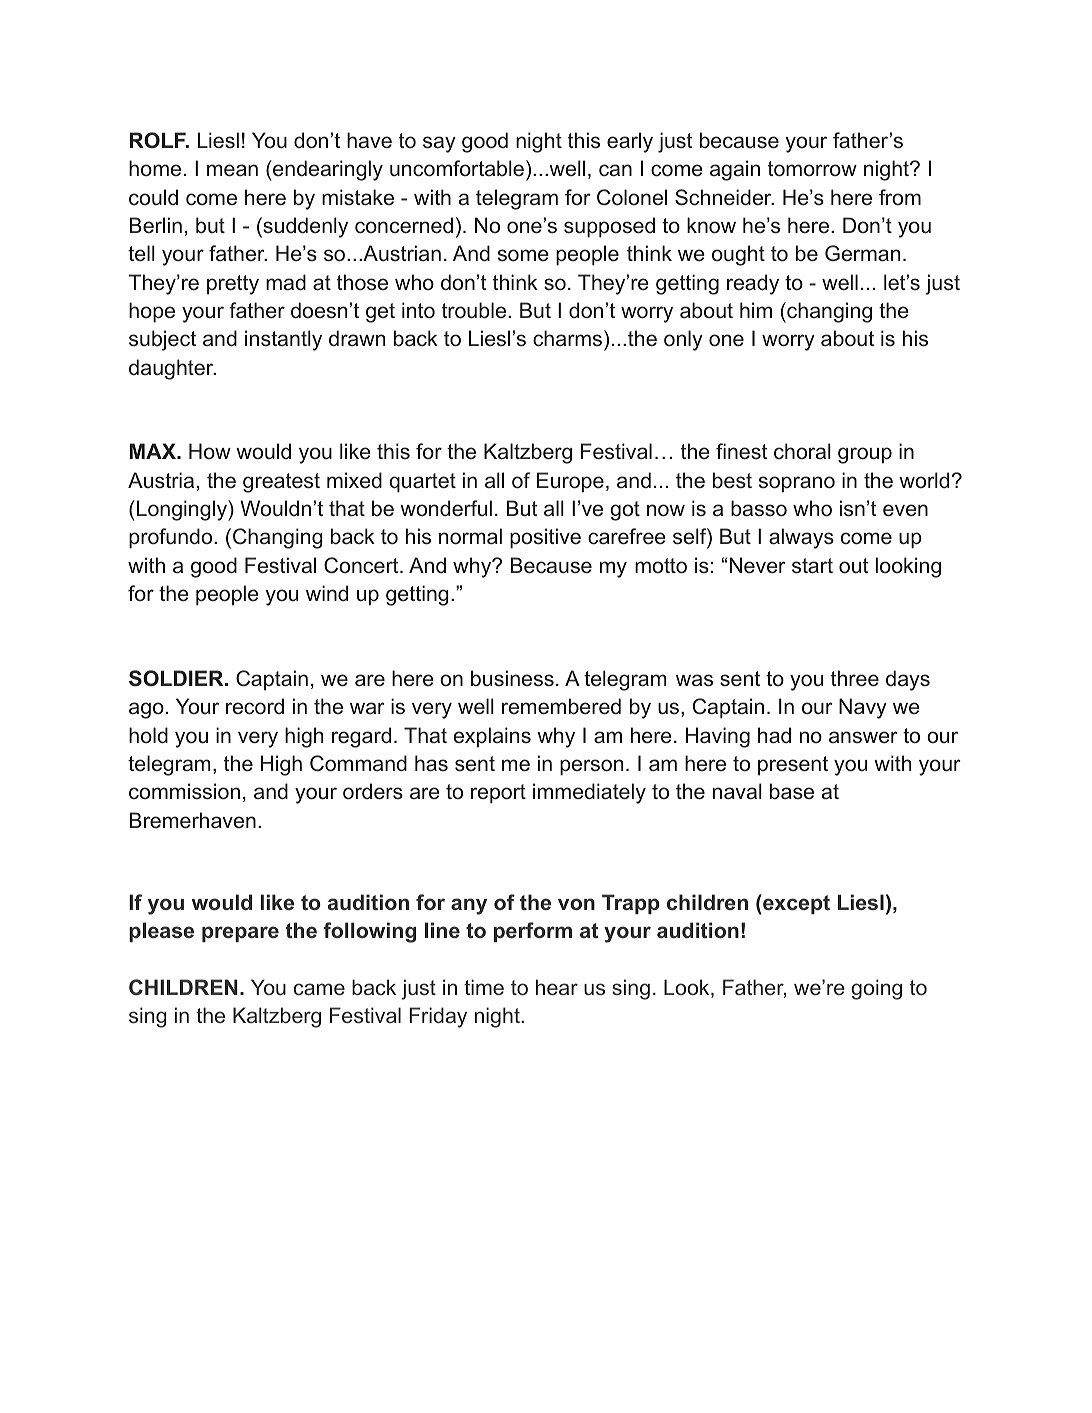  What do you see at coordinates (545, 538) in the screenshot?
I see `positive` at bounding box center [545, 538].
